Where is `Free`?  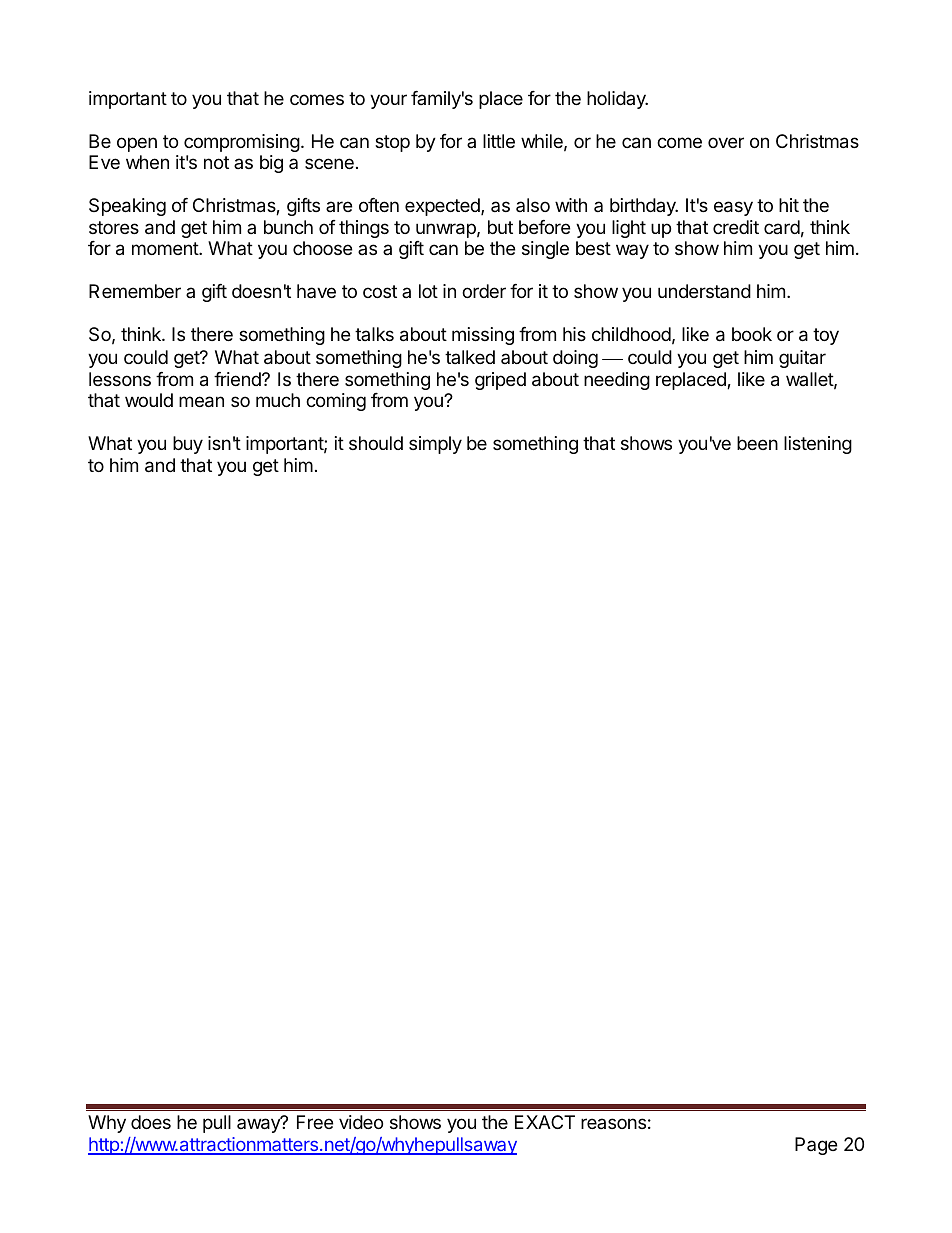 Free is located at coordinates (315, 1122).
